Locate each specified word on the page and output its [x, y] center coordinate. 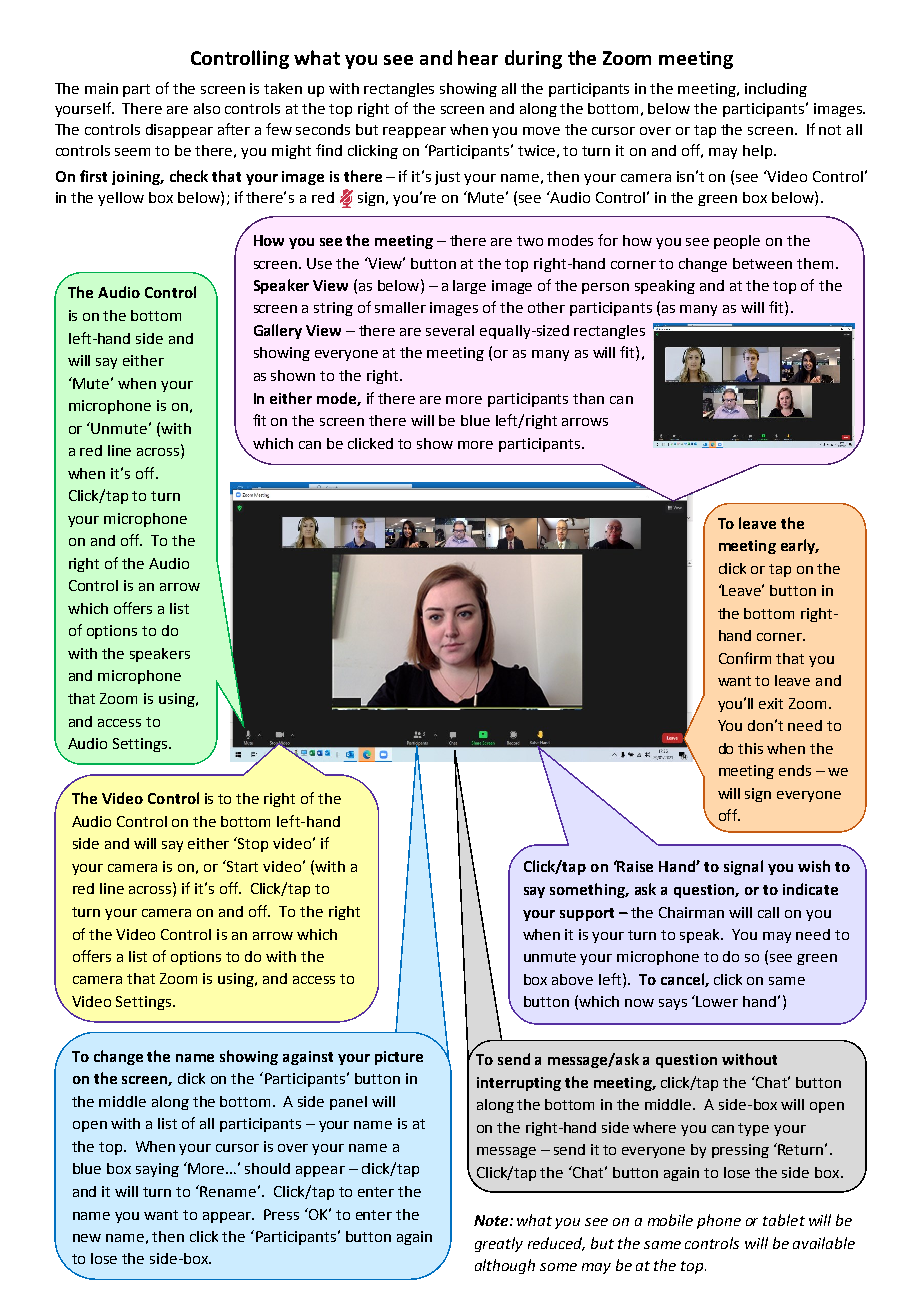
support [587, 914]
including [776, 90]
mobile [670, 1220]
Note [492, 1220]
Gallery [278, 331]
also [207, 108]
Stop [252, 844]
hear [478, 57]
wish [814, 866]
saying [157, 1170]
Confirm [745, 658]
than [588, 398]
